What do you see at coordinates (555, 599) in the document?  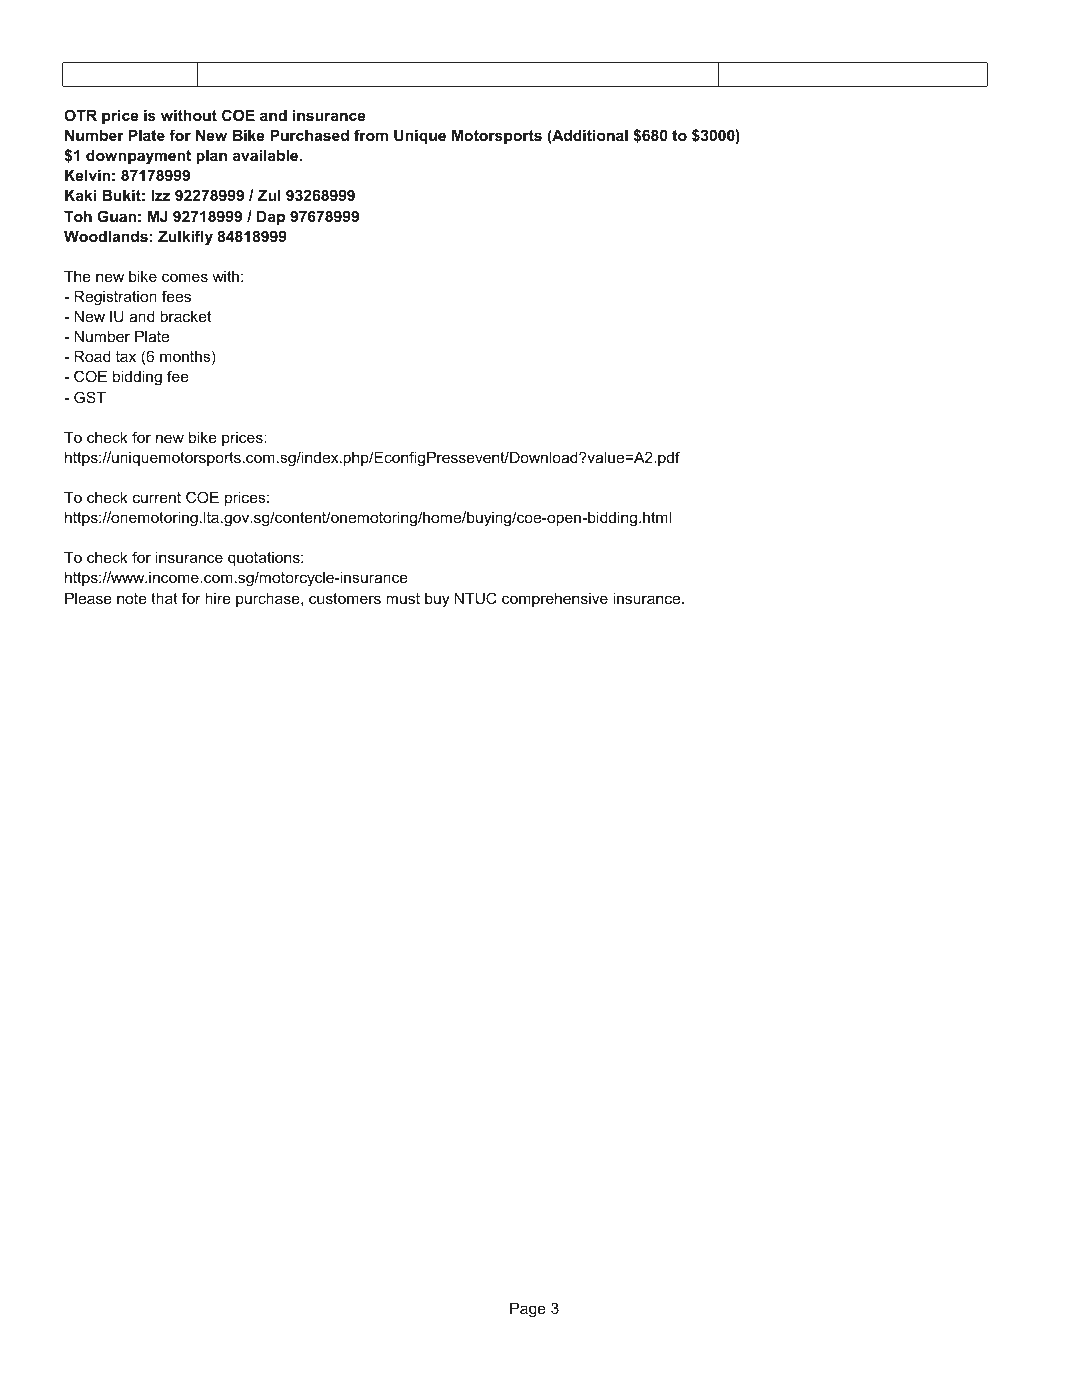 I see `comprehensive` at bounding box center [555, 599].
